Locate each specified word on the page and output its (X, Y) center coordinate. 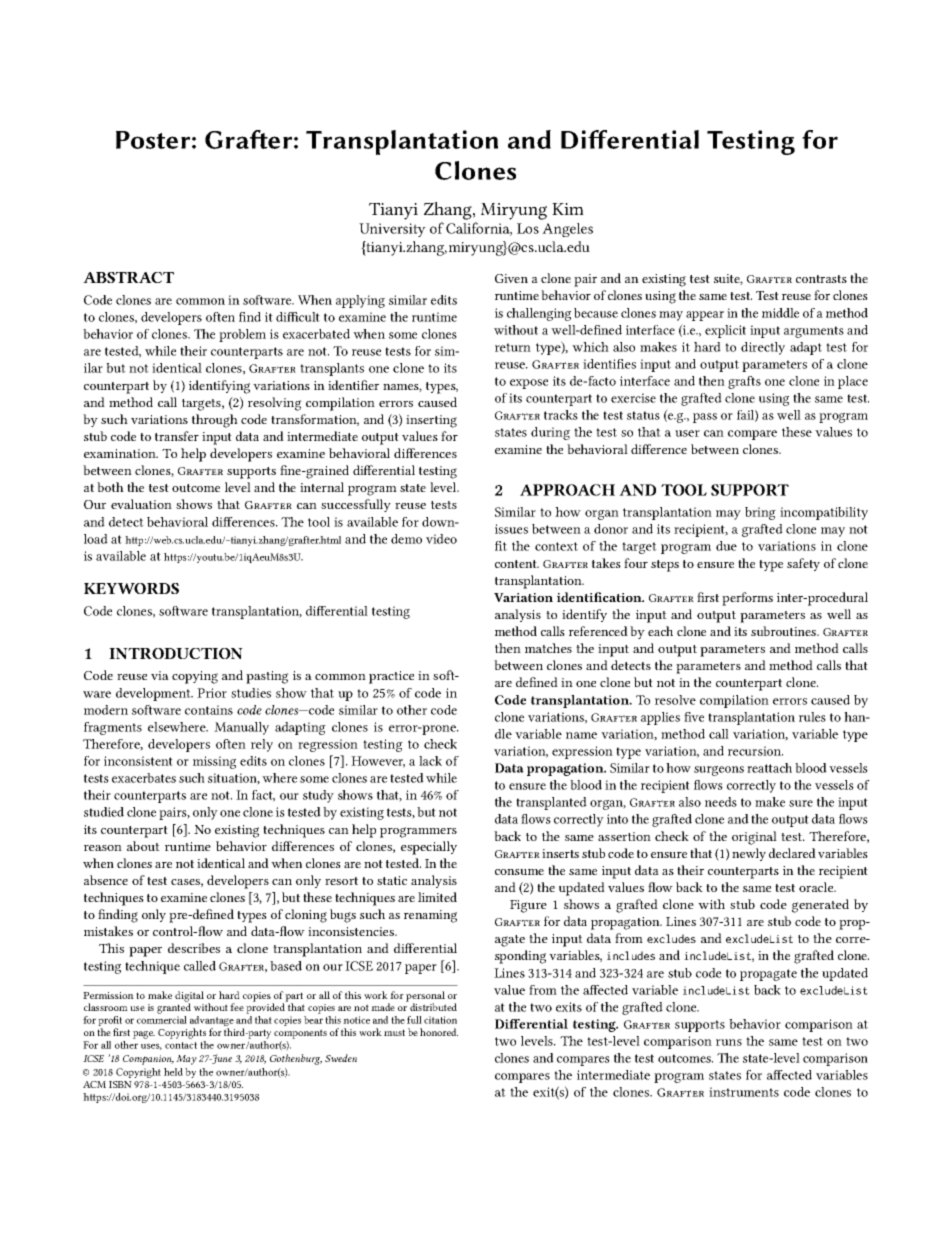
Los (528, 228)
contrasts (821, 279)
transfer (177, 436)
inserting (431, 421)
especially (429, 848)
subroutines (785, 631)
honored (439, 1032)
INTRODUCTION (176, 653)
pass (705, 418)
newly (749, 854)
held (173, 1072)
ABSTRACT (128, 277)
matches (548, 648)
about (143, 846)
